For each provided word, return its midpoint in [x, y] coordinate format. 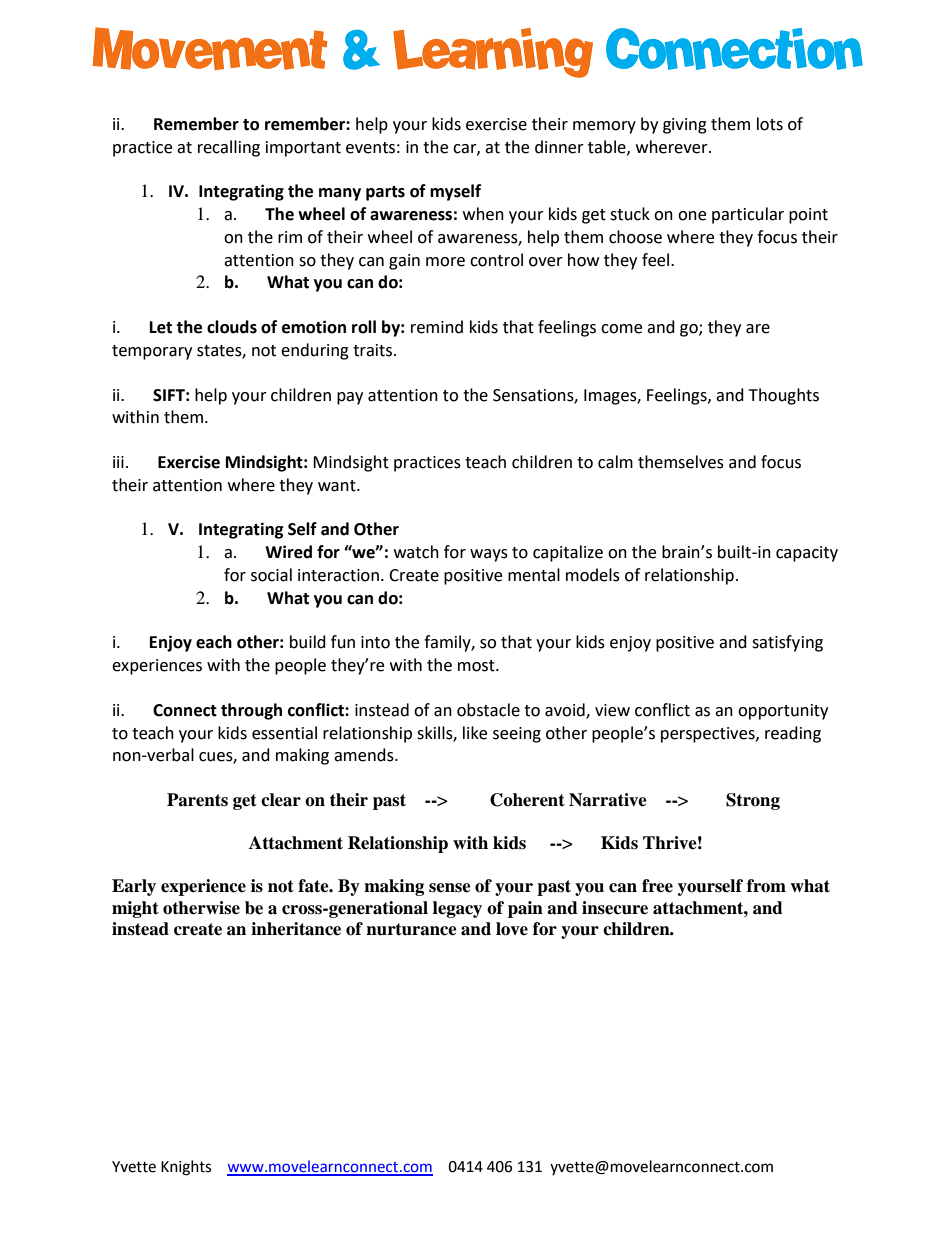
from [766, 886]
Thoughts [784, 396]
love [512, 929]
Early [134, 887]
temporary [152, 352]
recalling [229, 148]
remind [437, 327]
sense [450, 888]
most [477, 666]
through [251, 711]
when [483, 214]
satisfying [787, 643]
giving [685, 126]
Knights [186, 1168]
